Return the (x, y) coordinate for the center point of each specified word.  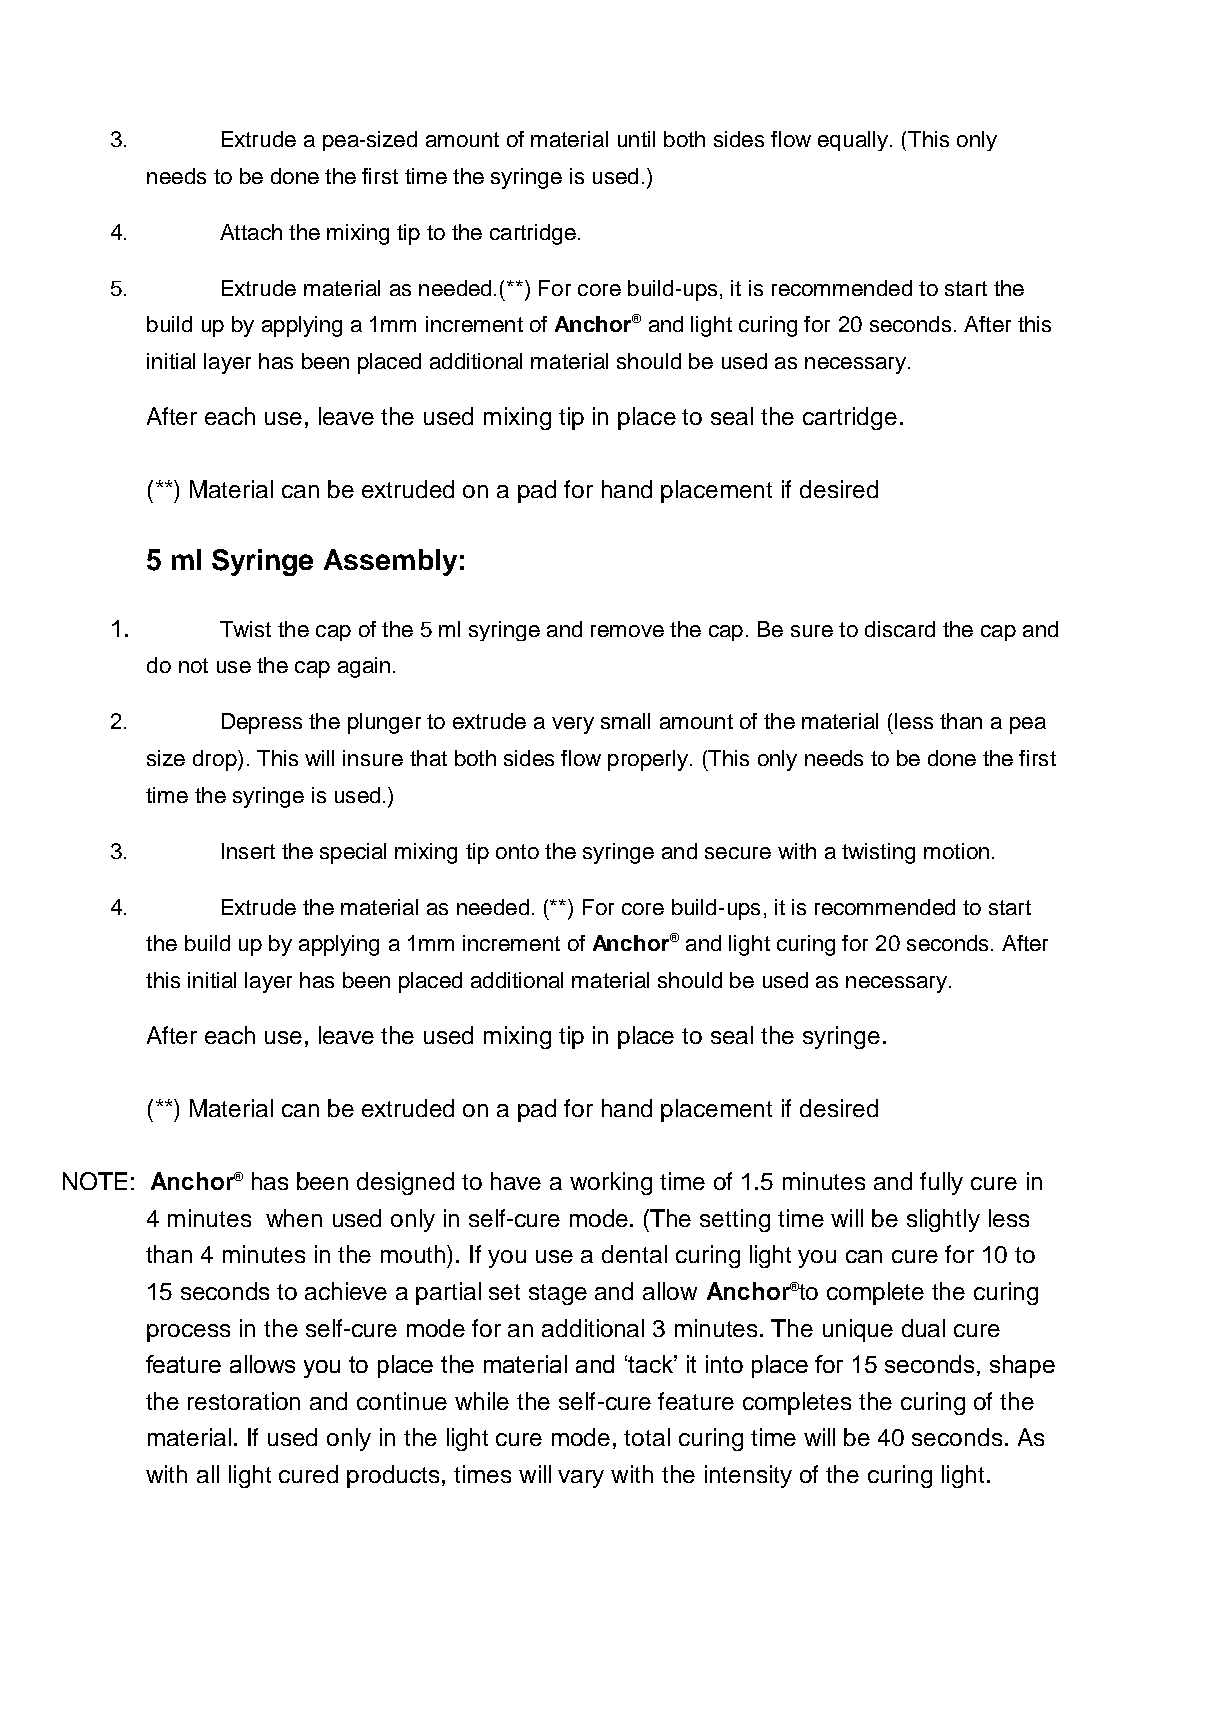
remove (627, 631)
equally (853, 141)
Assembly (390, 562)
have (516, 1181)
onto (517, 851)
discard (900, 629)
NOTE (95, 1181)
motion (956, 851)
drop (216, 760)
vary (581, 1479)
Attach (251, 232)
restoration (244, 1401)
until (636, 139)
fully (941, 1183)
